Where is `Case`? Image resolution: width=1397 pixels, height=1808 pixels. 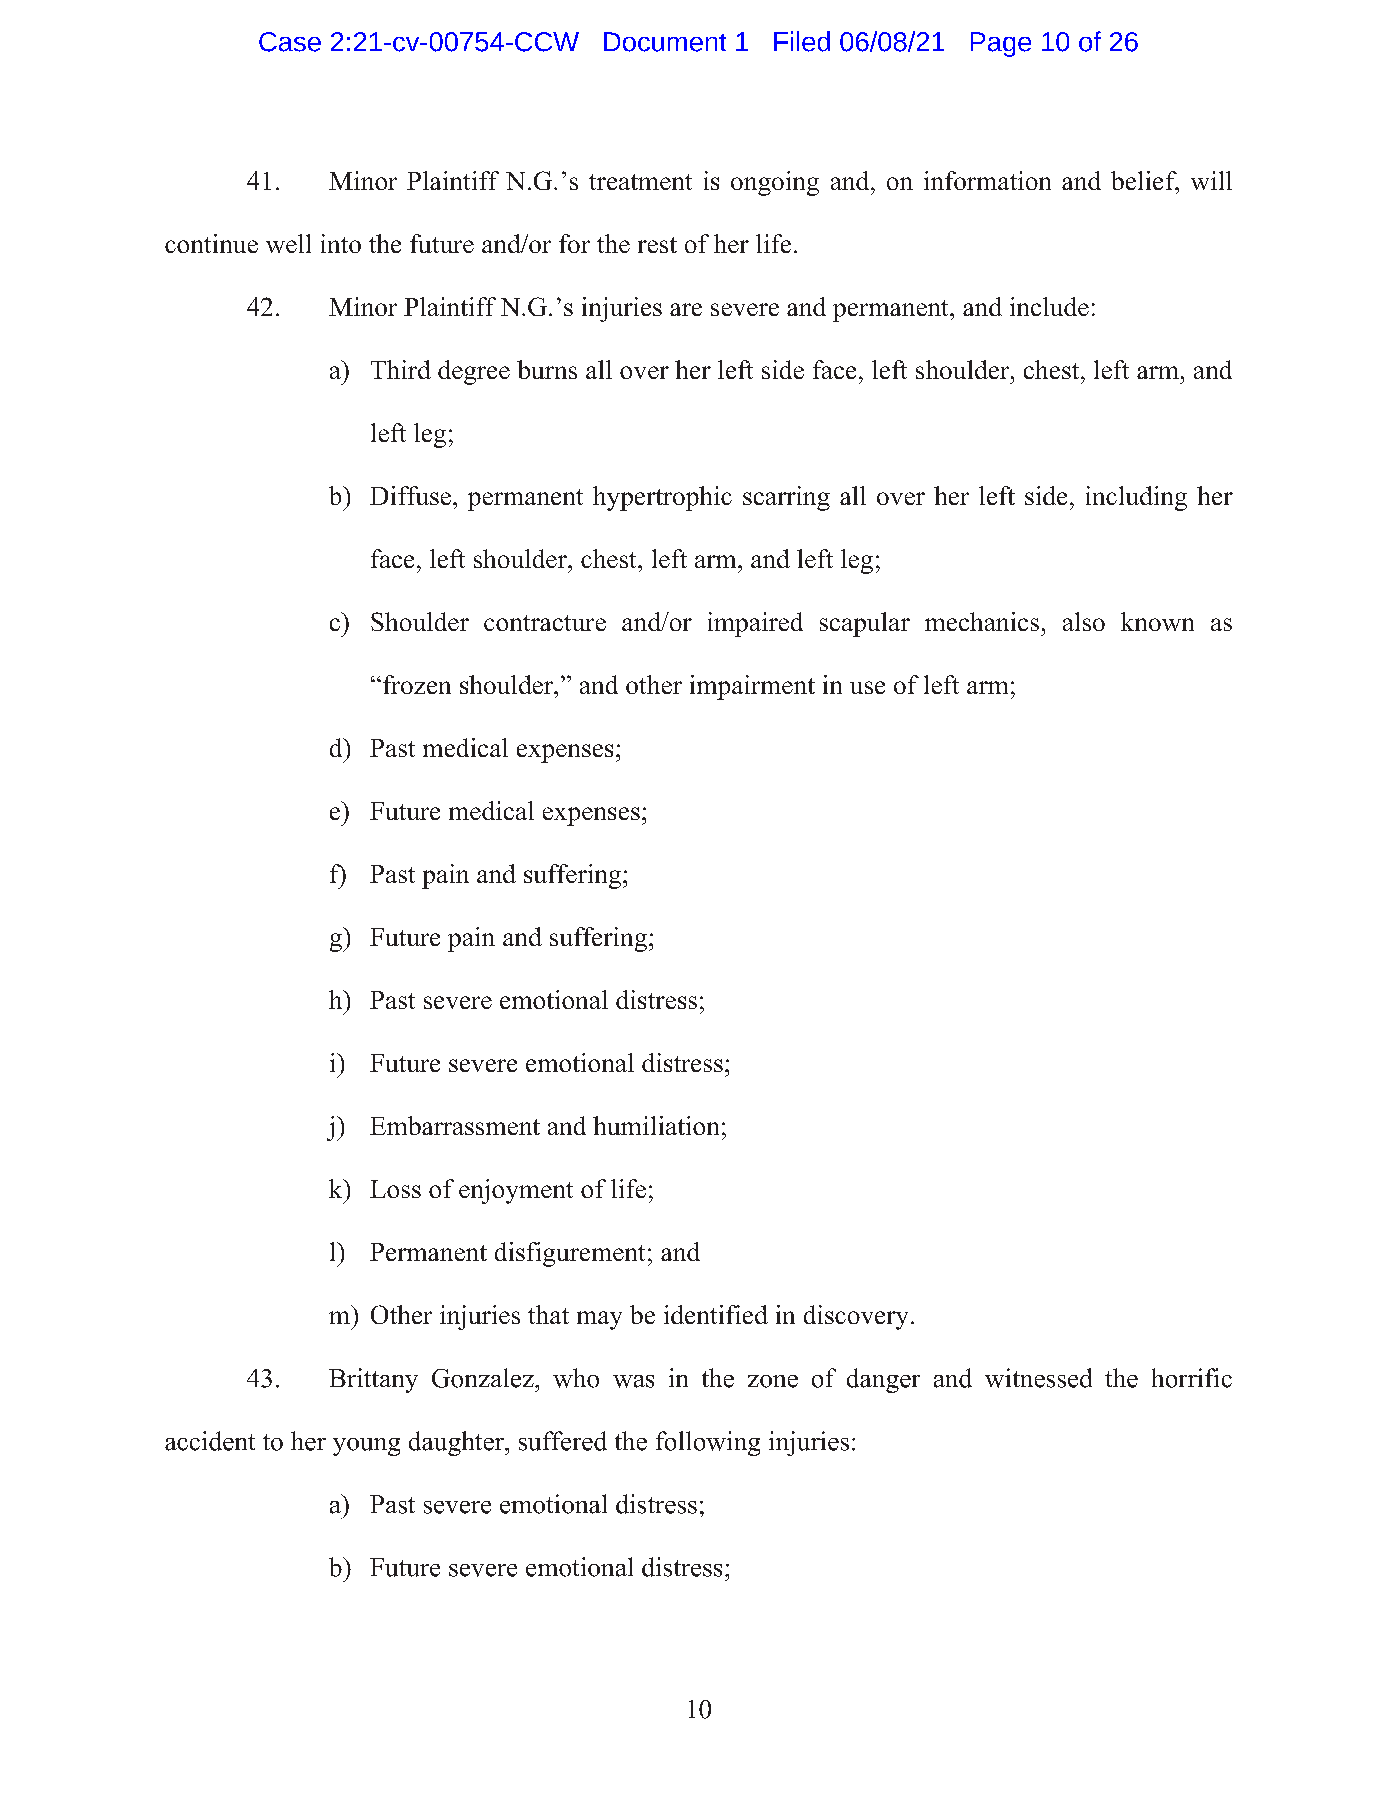 Case is located at coordinates (290, 42).
